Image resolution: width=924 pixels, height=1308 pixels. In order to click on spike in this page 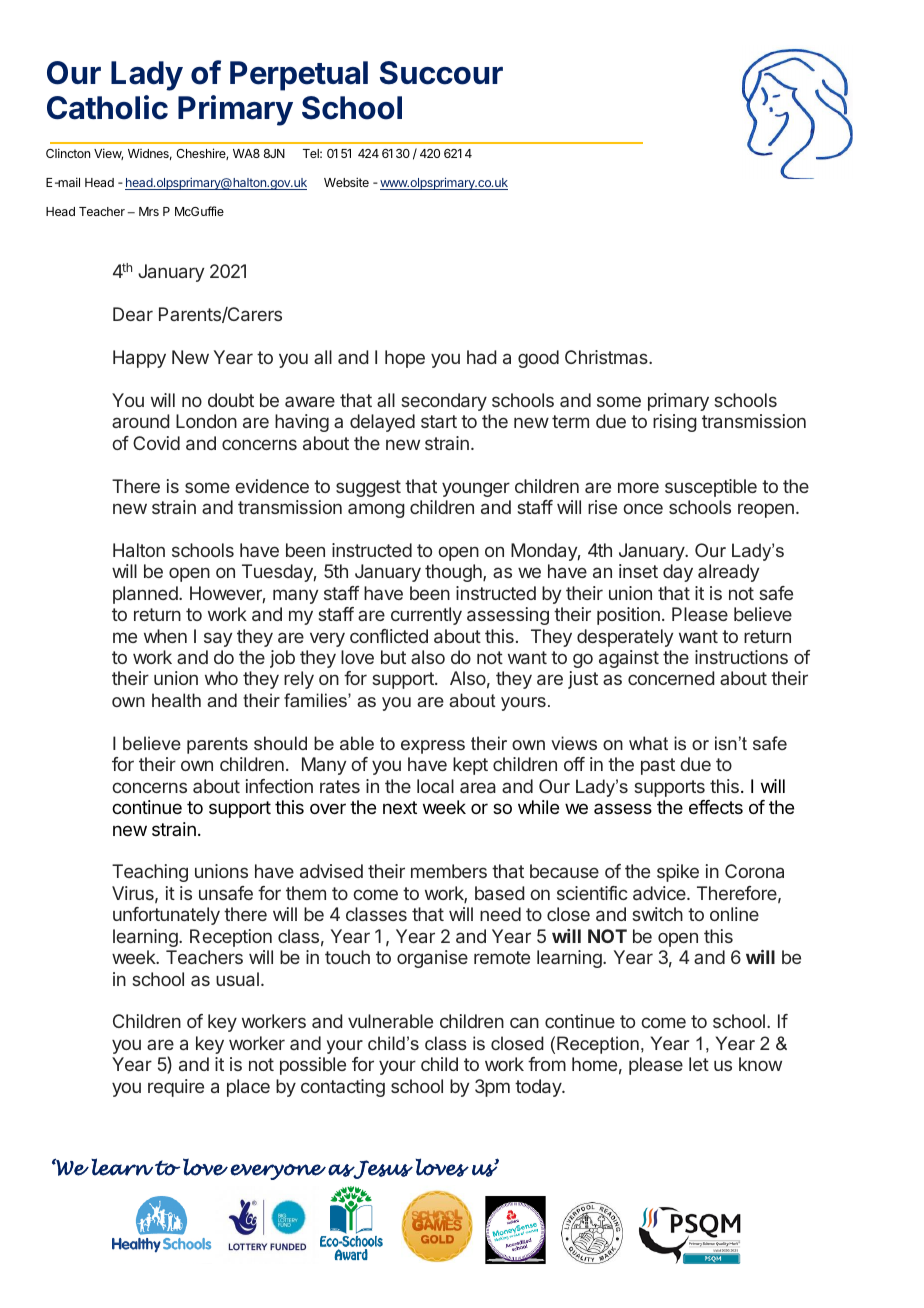, I will do `click(678, 873)`.
